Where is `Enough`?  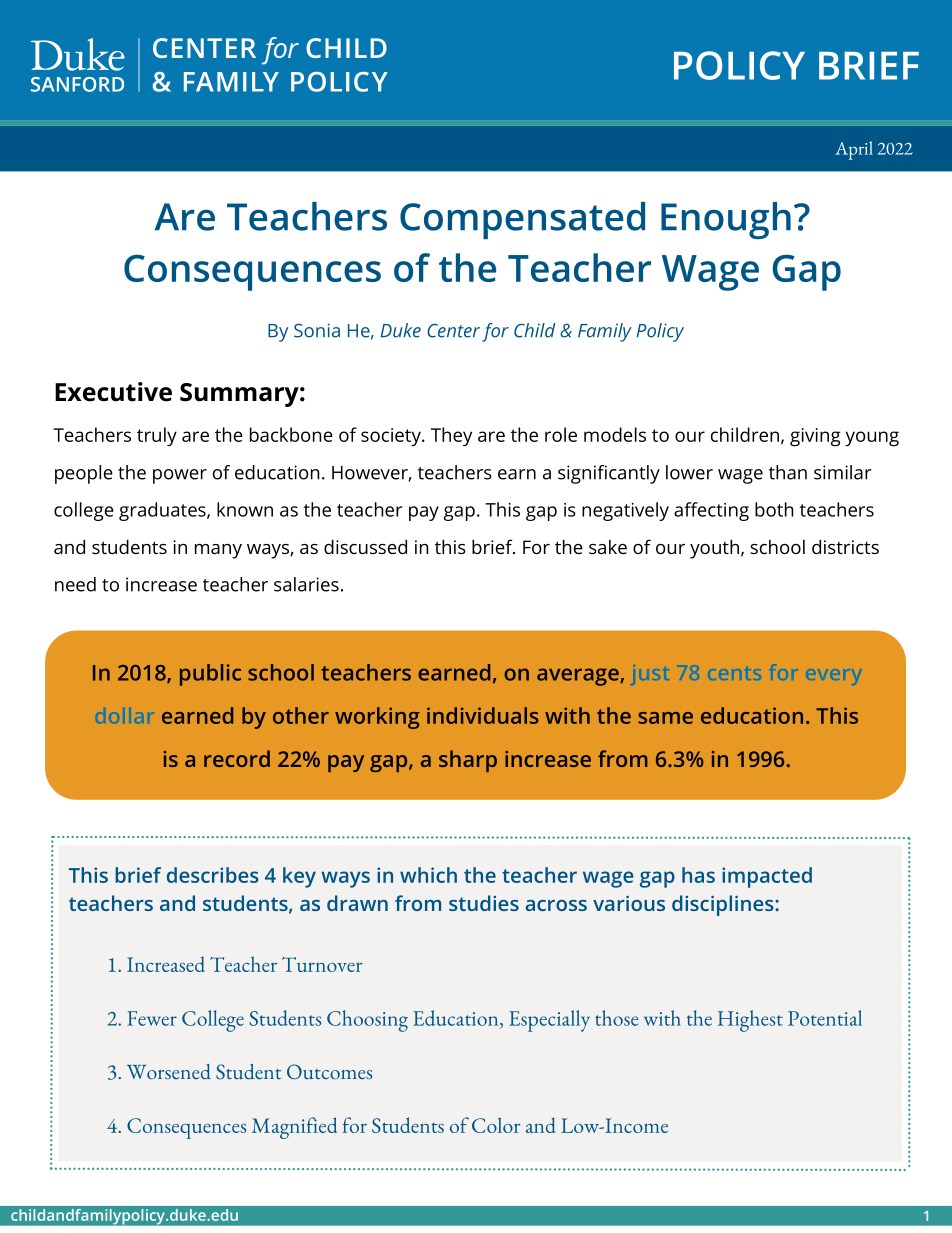 Enough is located at coordinates (726, 220).
